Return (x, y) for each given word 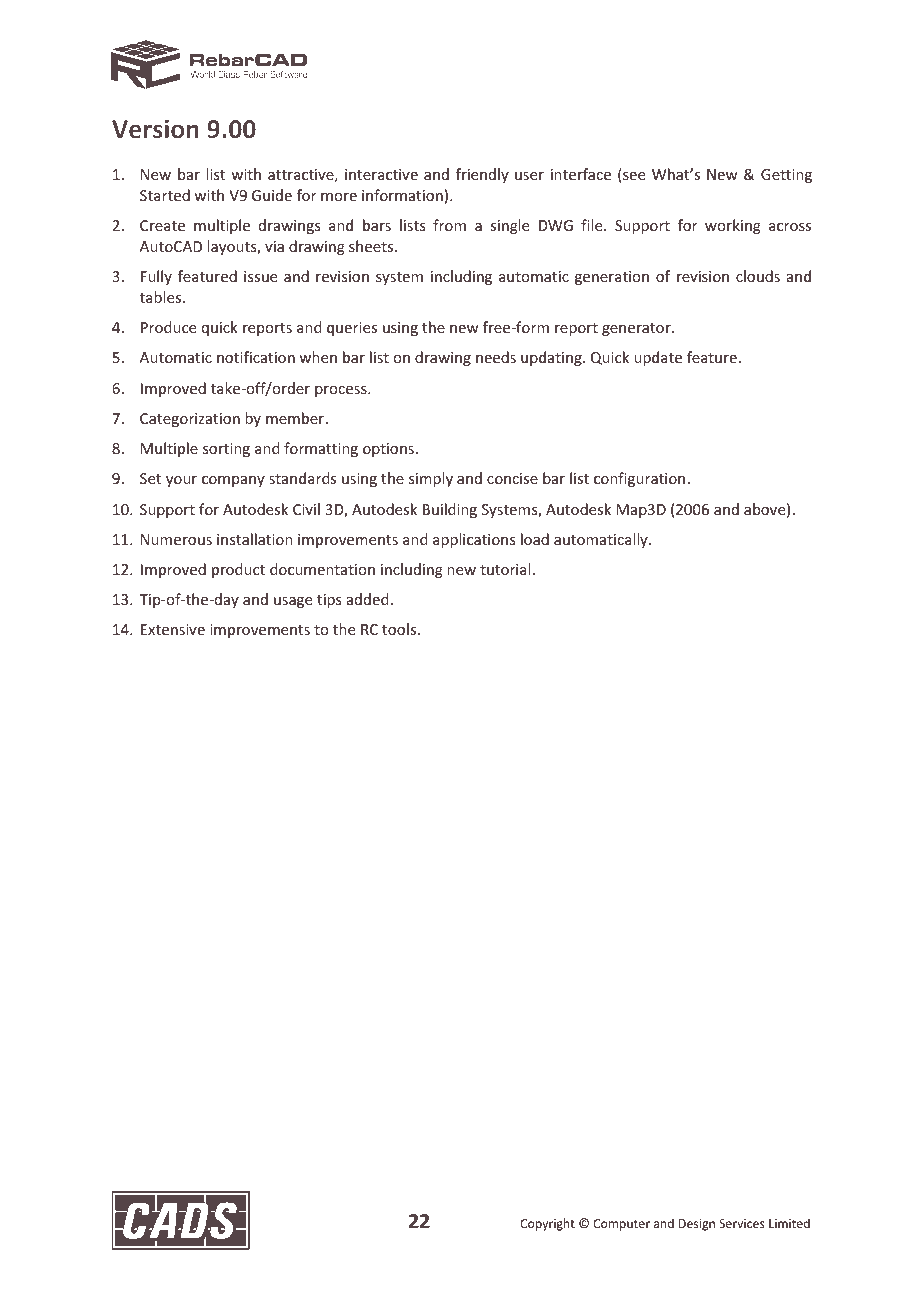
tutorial (505, 569)
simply (431, 479)
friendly (482, 175)
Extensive (173, 629)
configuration (639, 479)
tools (400, 629)
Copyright (547, 1224)
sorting (226, 450)
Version (155, 128)
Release (706, 69)
